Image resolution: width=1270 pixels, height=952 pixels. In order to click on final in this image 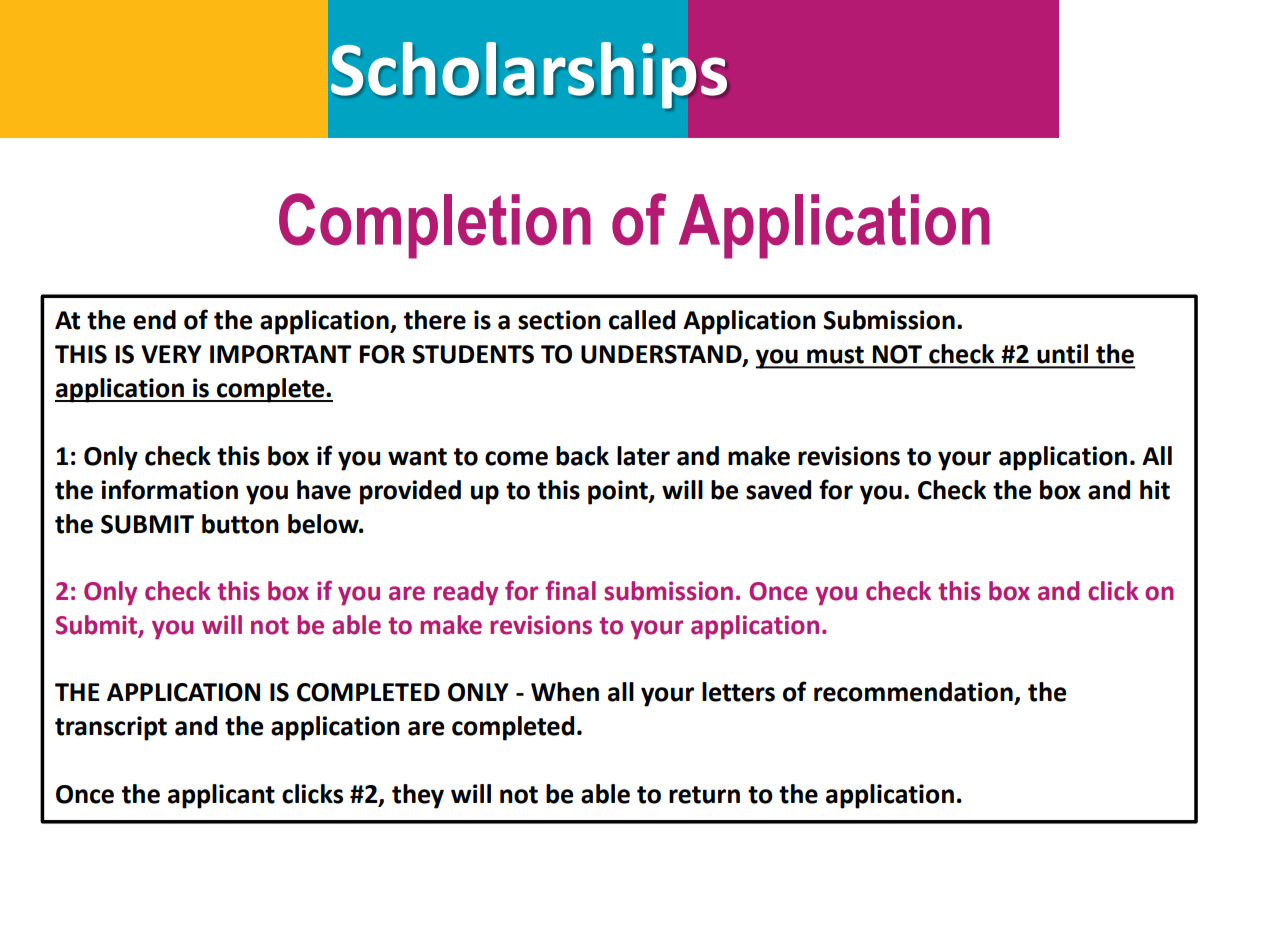, I will do `click(570, 590)`.
